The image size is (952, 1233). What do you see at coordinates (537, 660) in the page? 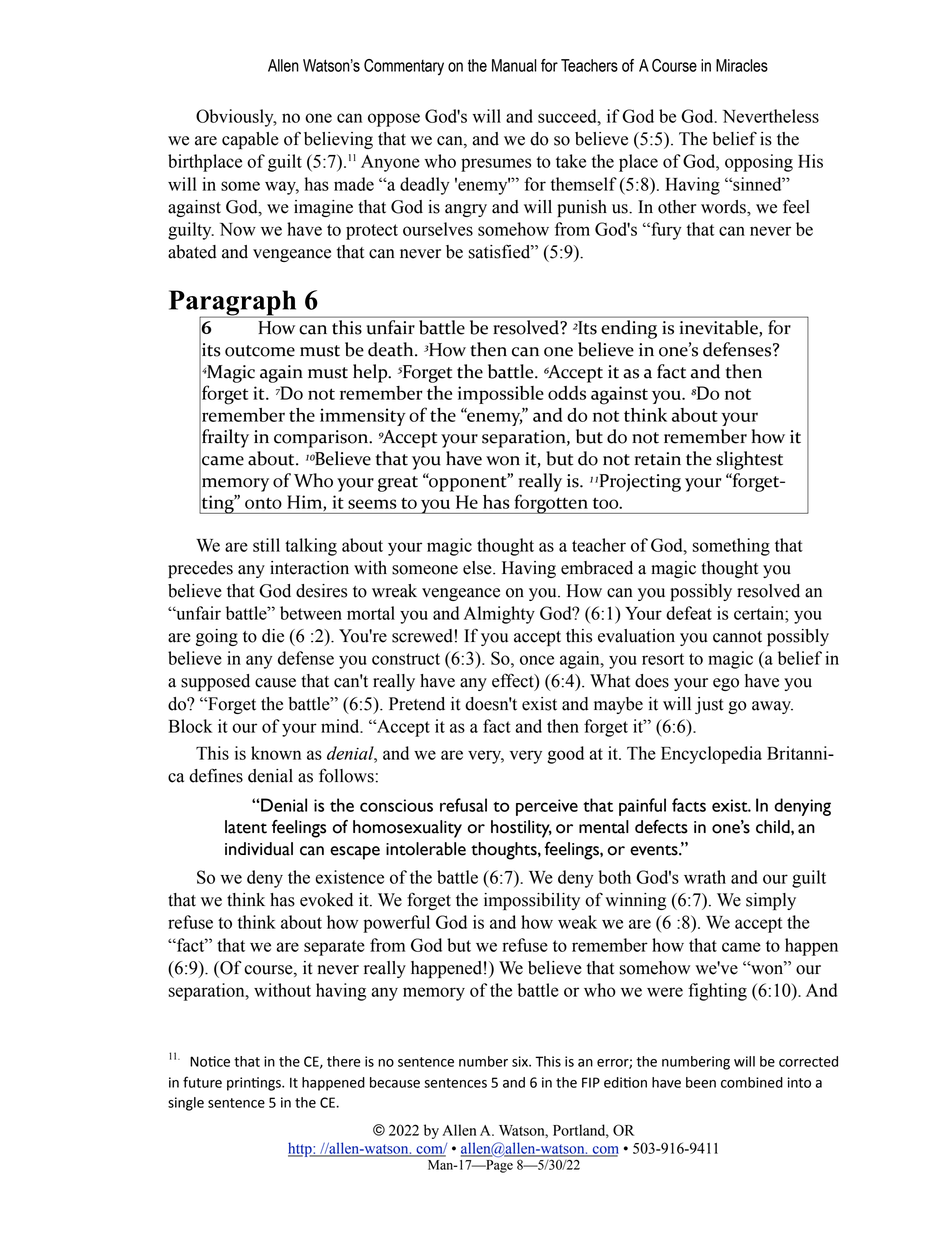
I see `once` at bounding box center [537, 660].
